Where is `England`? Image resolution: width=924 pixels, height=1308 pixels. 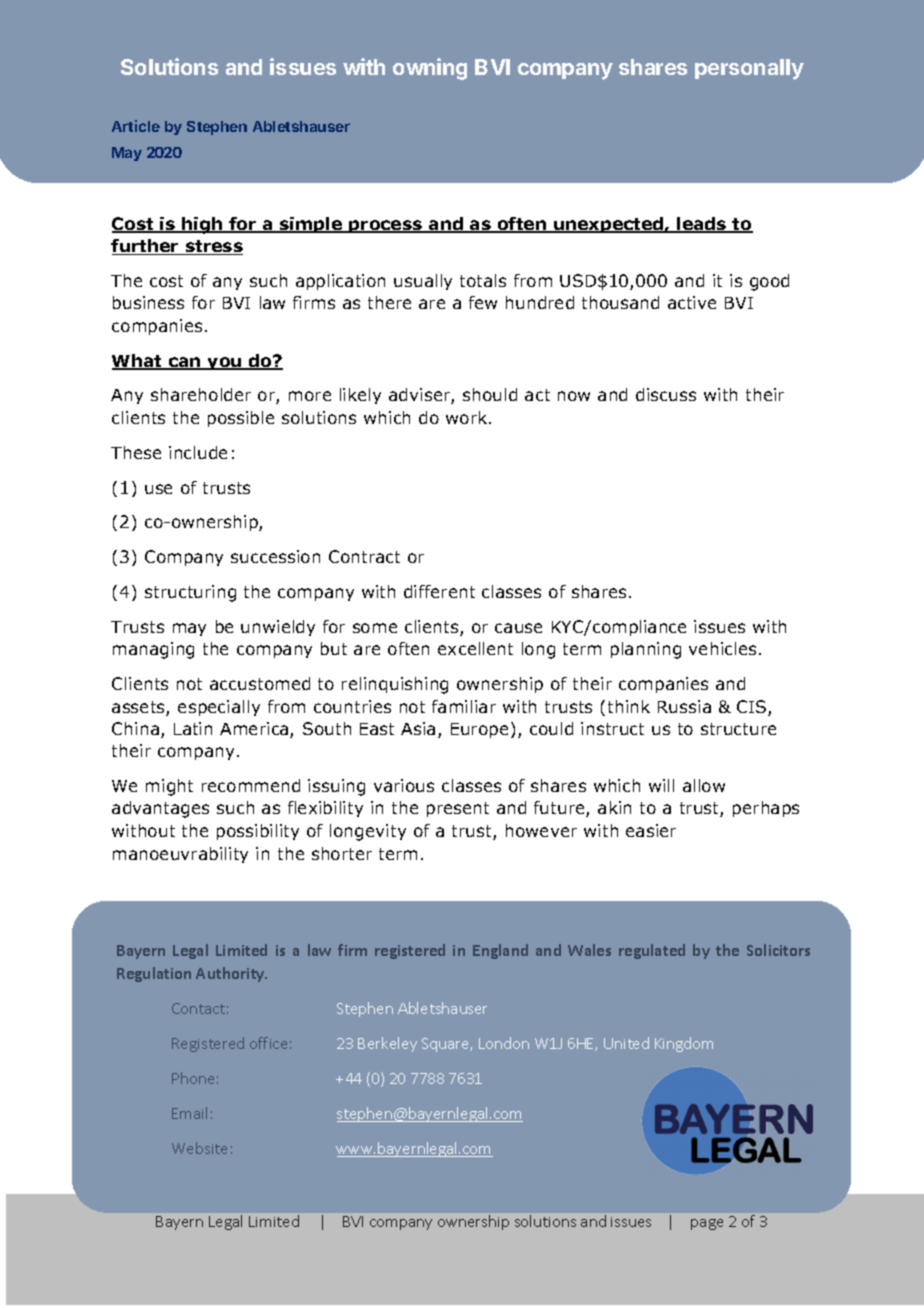 England is located at coordinates (500, 951).
